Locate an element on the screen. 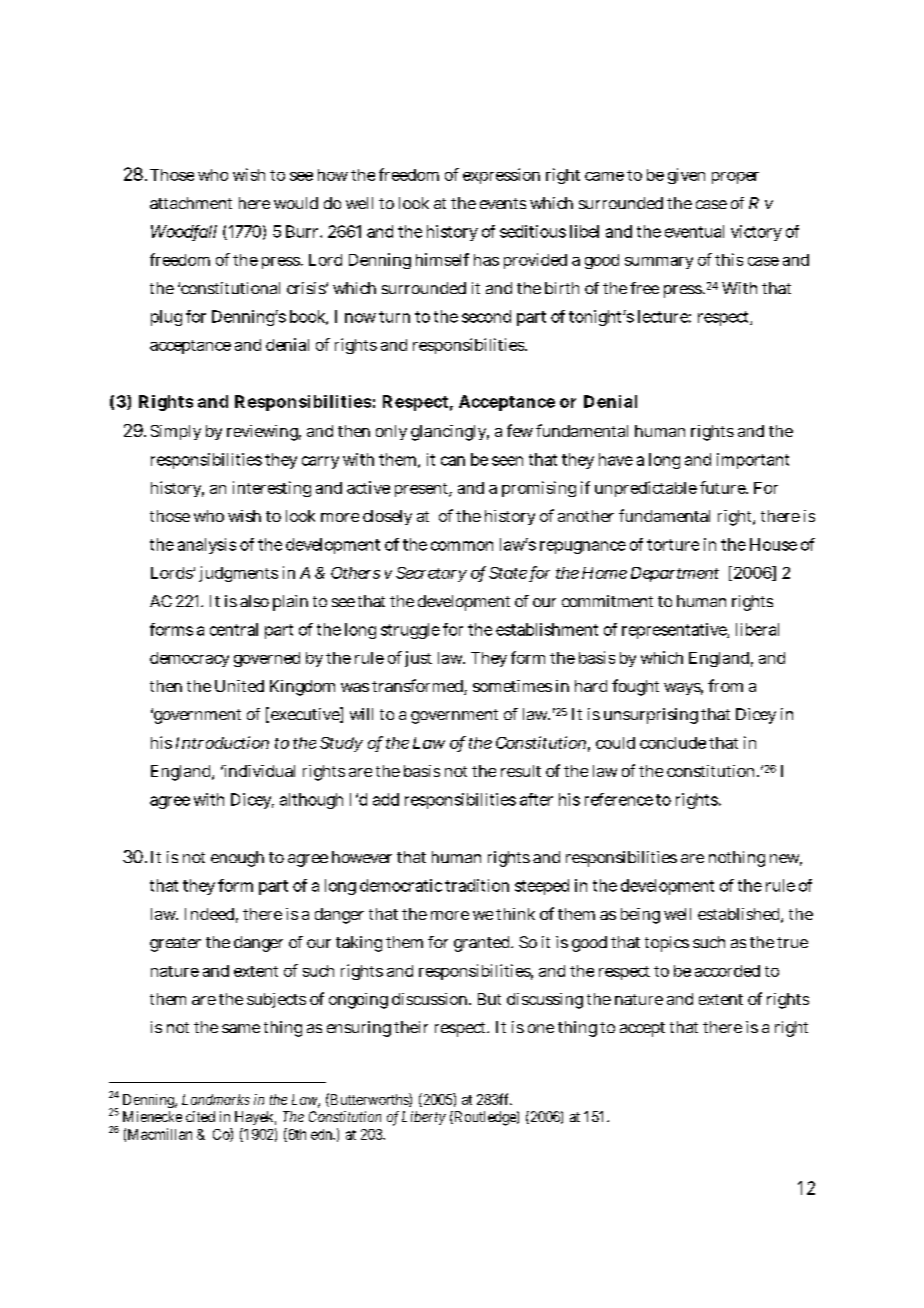 The width and height of the screenshot is (924, 1308). sometimes is located at coordinates (512, 686).
